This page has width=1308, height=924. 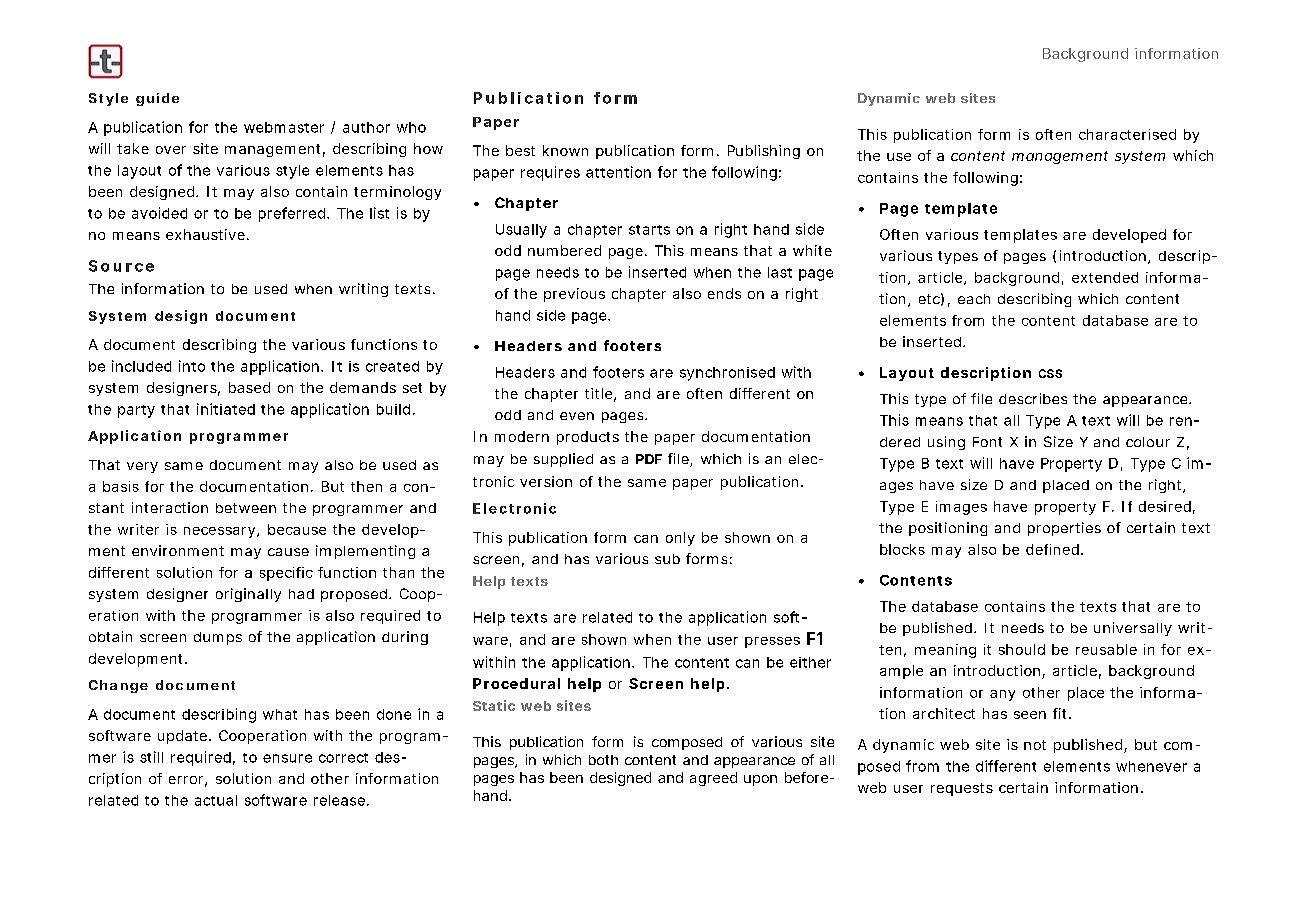 What do you see at coordinates (565, 150) in the page?
I see `known` at bounding box center [565, 150].
